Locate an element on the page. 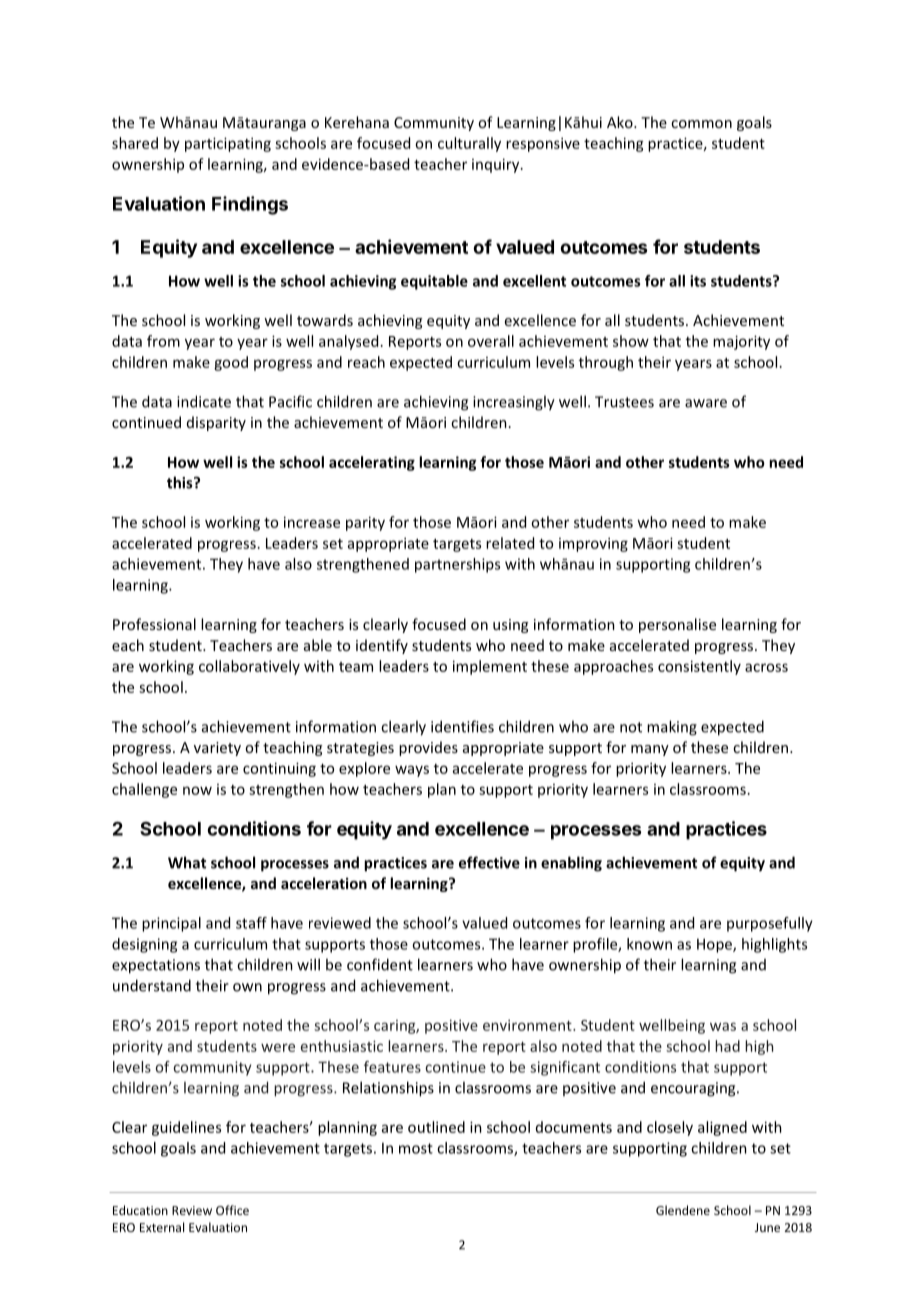 The height and width of the image is (1308, 924). Office is located at coordinates (232, 1210).
